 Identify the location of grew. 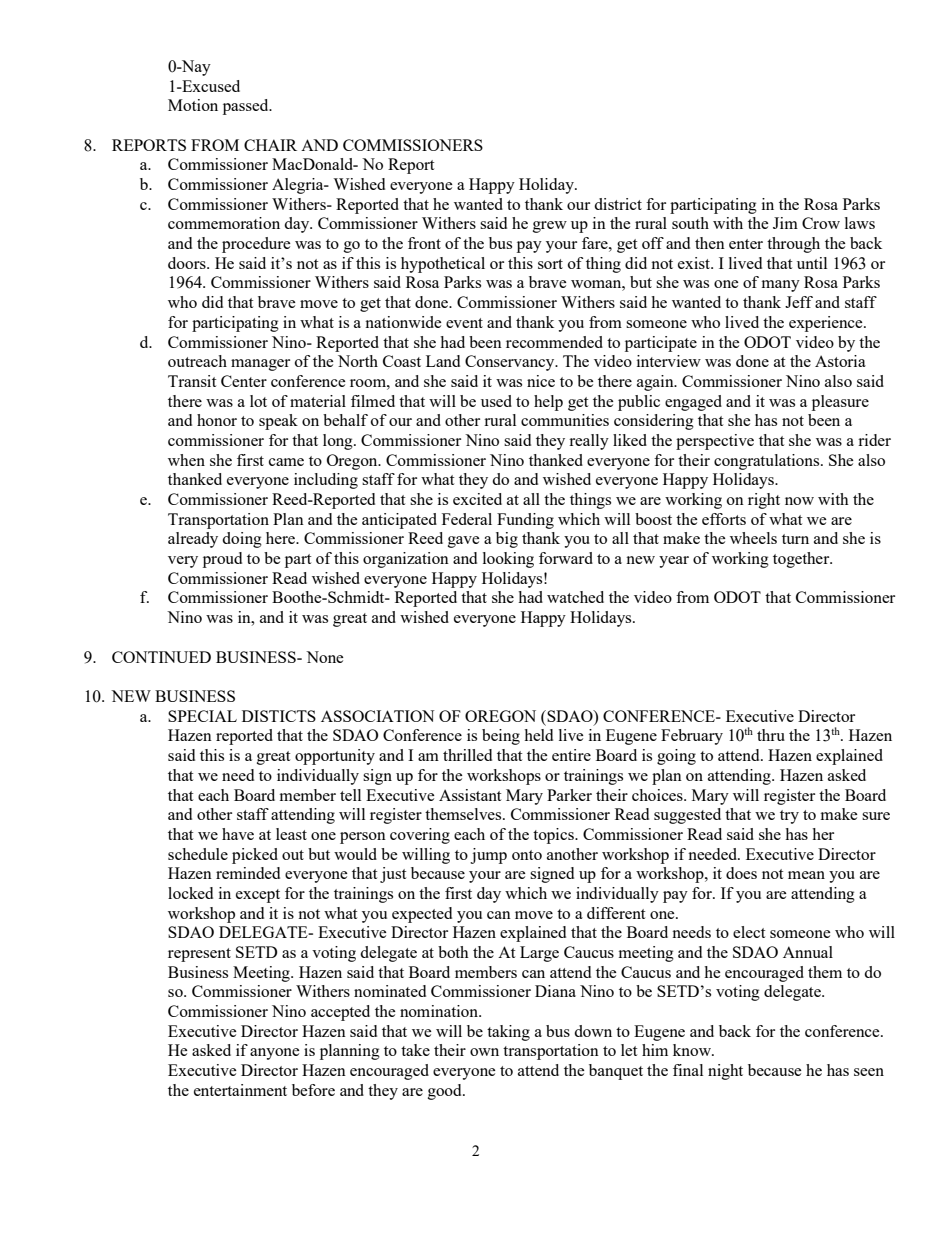
(550, 227).
